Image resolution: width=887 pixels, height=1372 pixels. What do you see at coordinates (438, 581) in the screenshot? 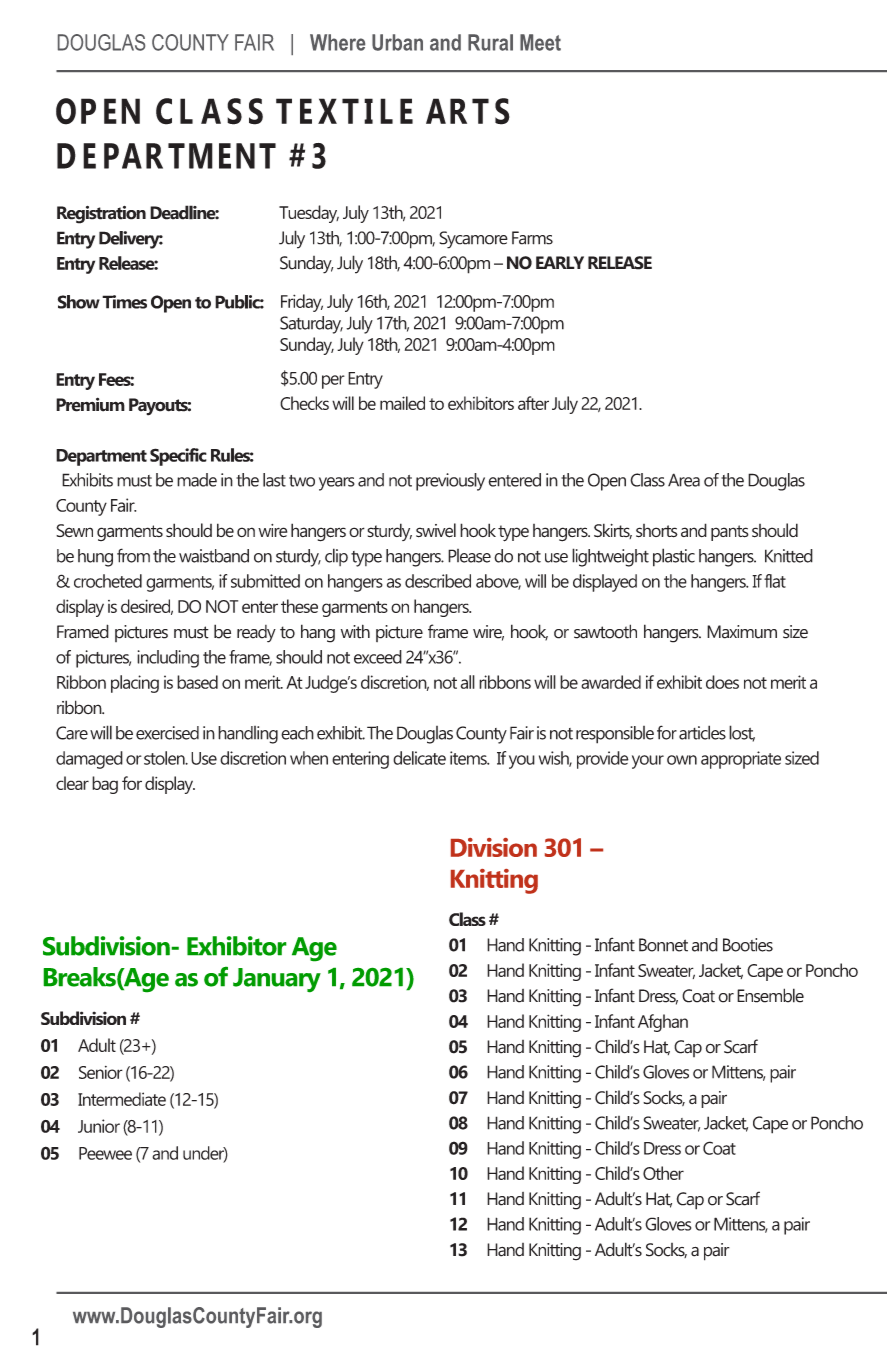
I see `described` at bounding box center [438, 581].
